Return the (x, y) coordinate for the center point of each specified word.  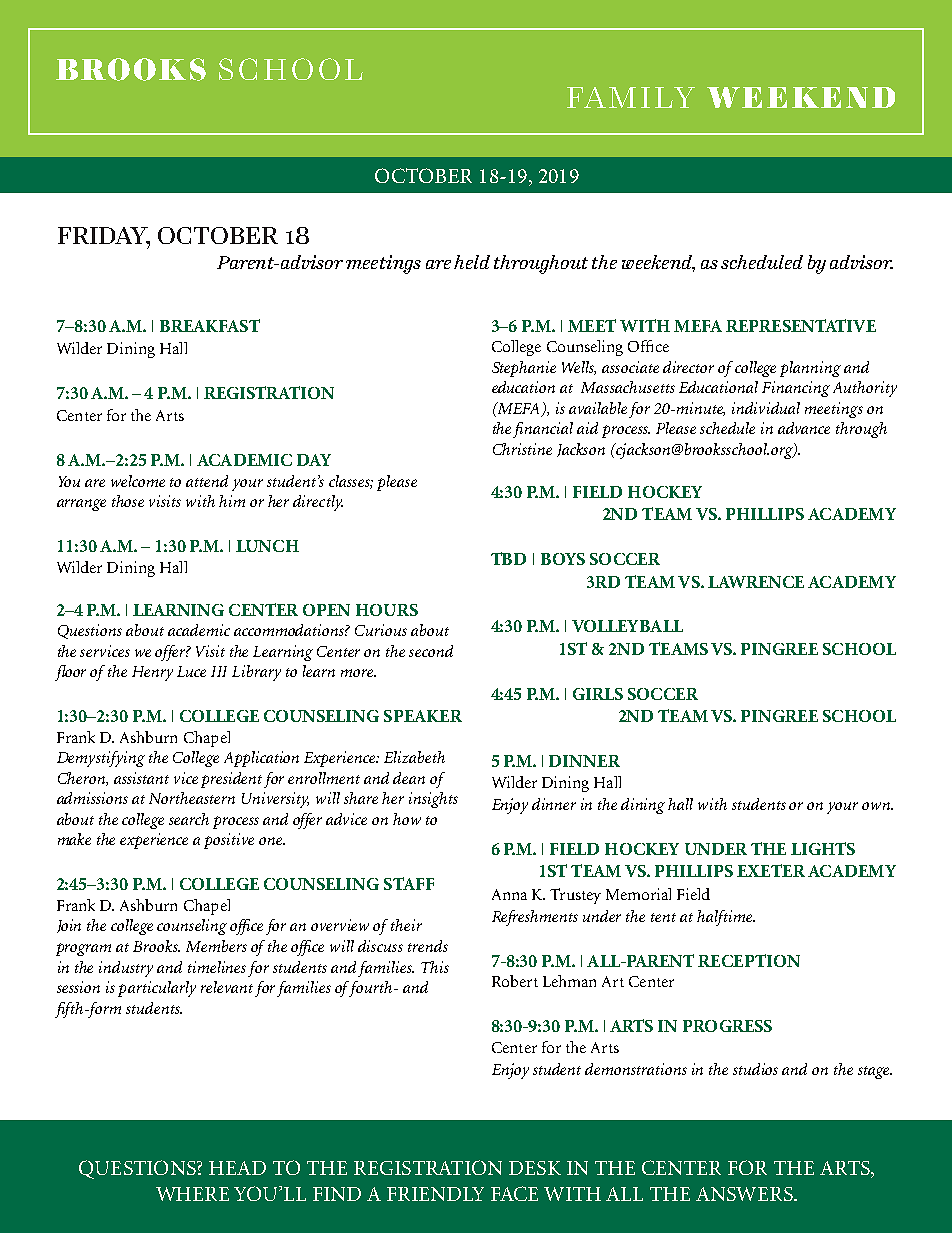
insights (433, 800)
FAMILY (631, 97)
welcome (138, 481)
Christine (522, 449)
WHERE (192, 1194)
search (189, 819)
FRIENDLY (435, 1194)
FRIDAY (104, 236)
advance (804, 428)
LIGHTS (823, 848)
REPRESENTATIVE (801, 325)
